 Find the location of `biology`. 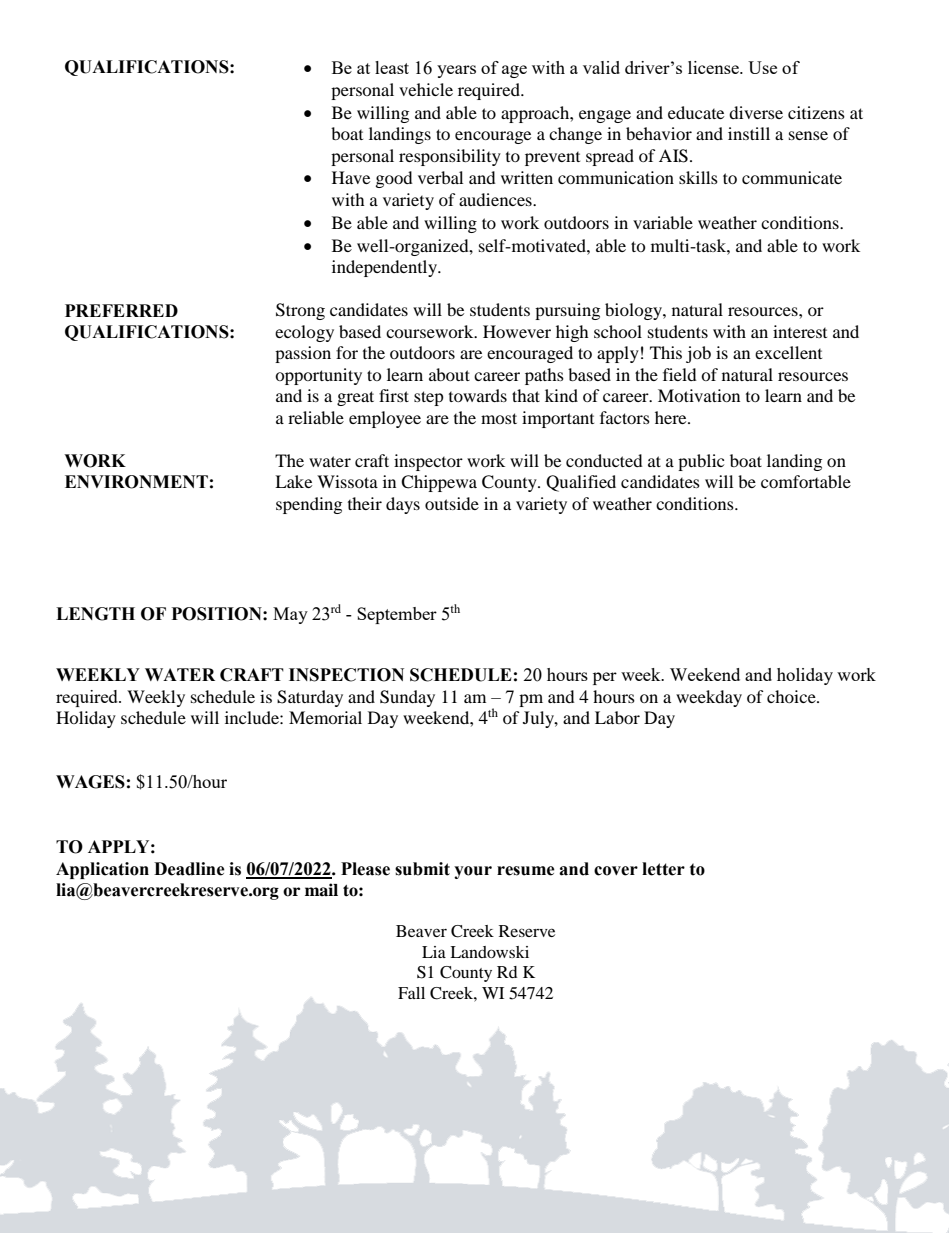

biology is located at coordinates (634, 311).
